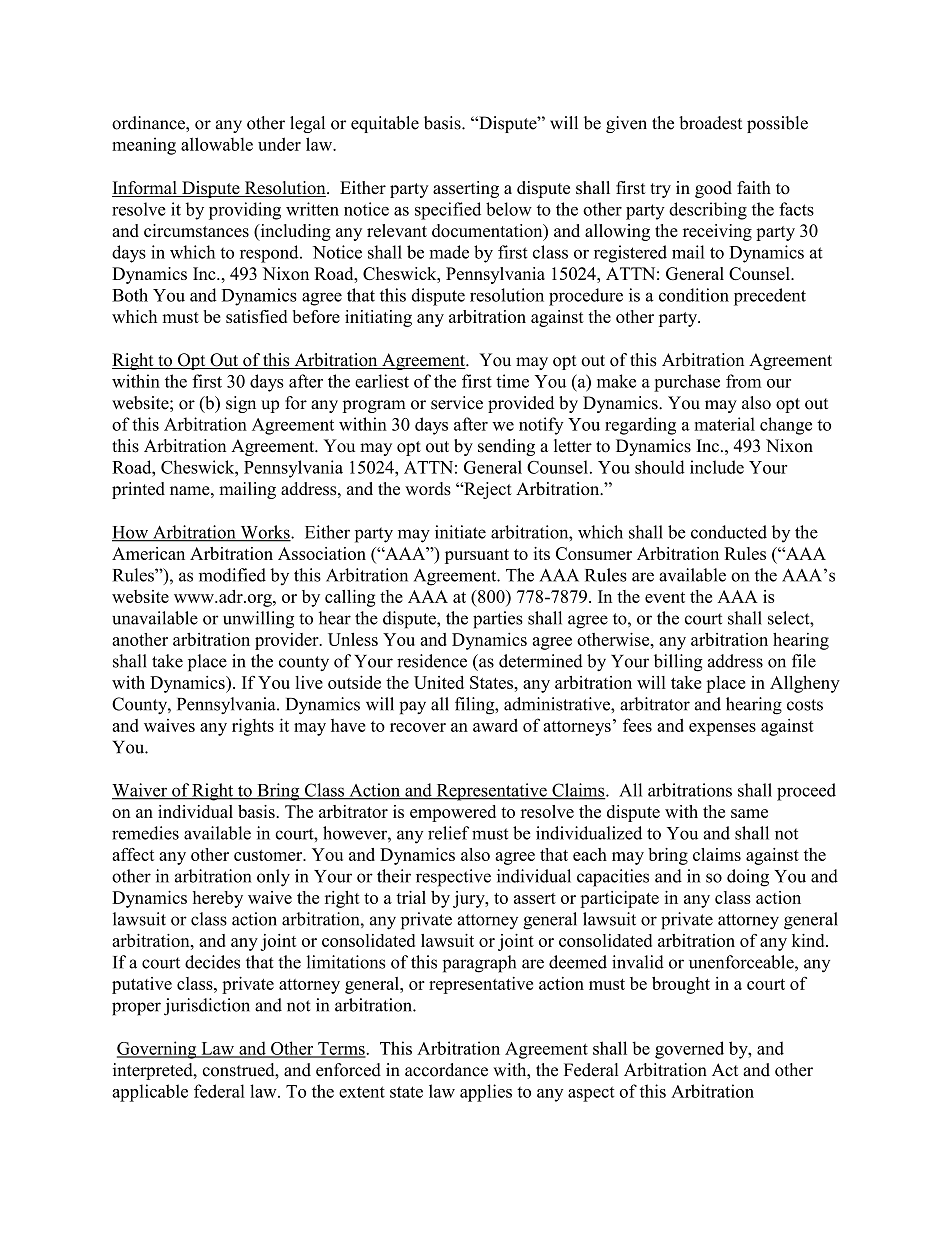 The width and height of the page is (952, 1233). What do you see at coordinates (446, 1070) in the page?
I see `accordance` at bounding box center [446, 1070].
